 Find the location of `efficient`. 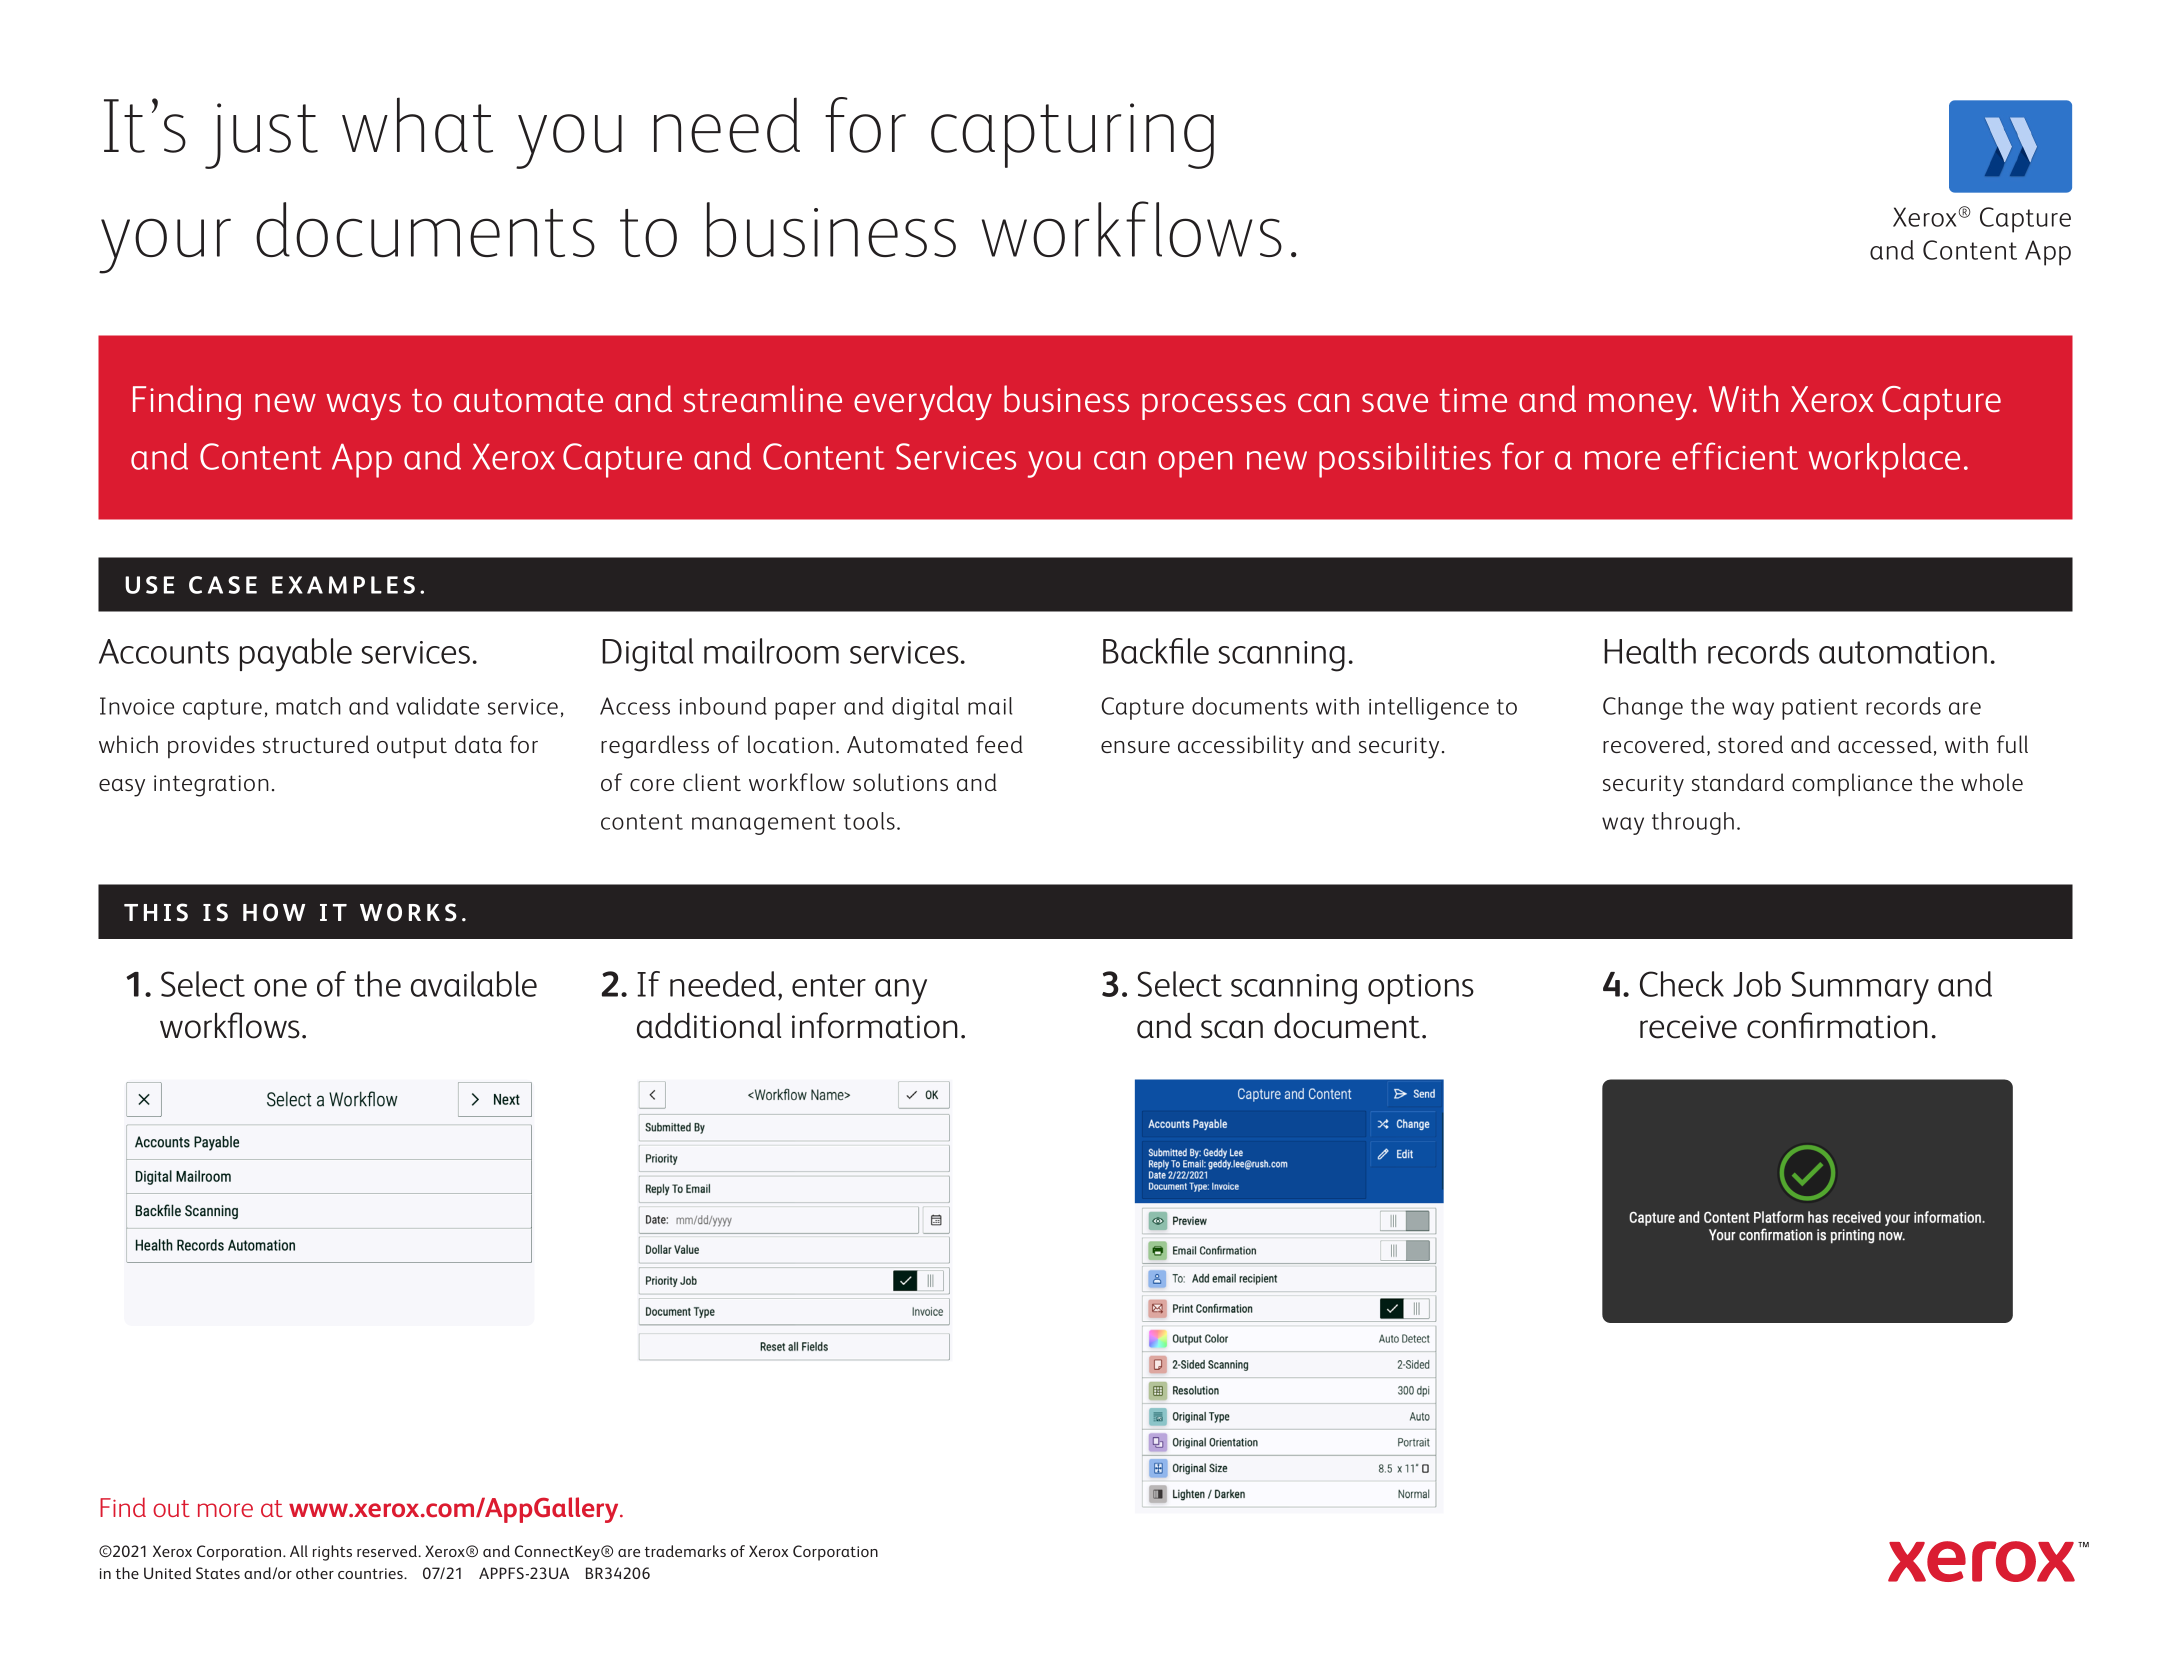

efficient is located at coordinates (1735, 456).
